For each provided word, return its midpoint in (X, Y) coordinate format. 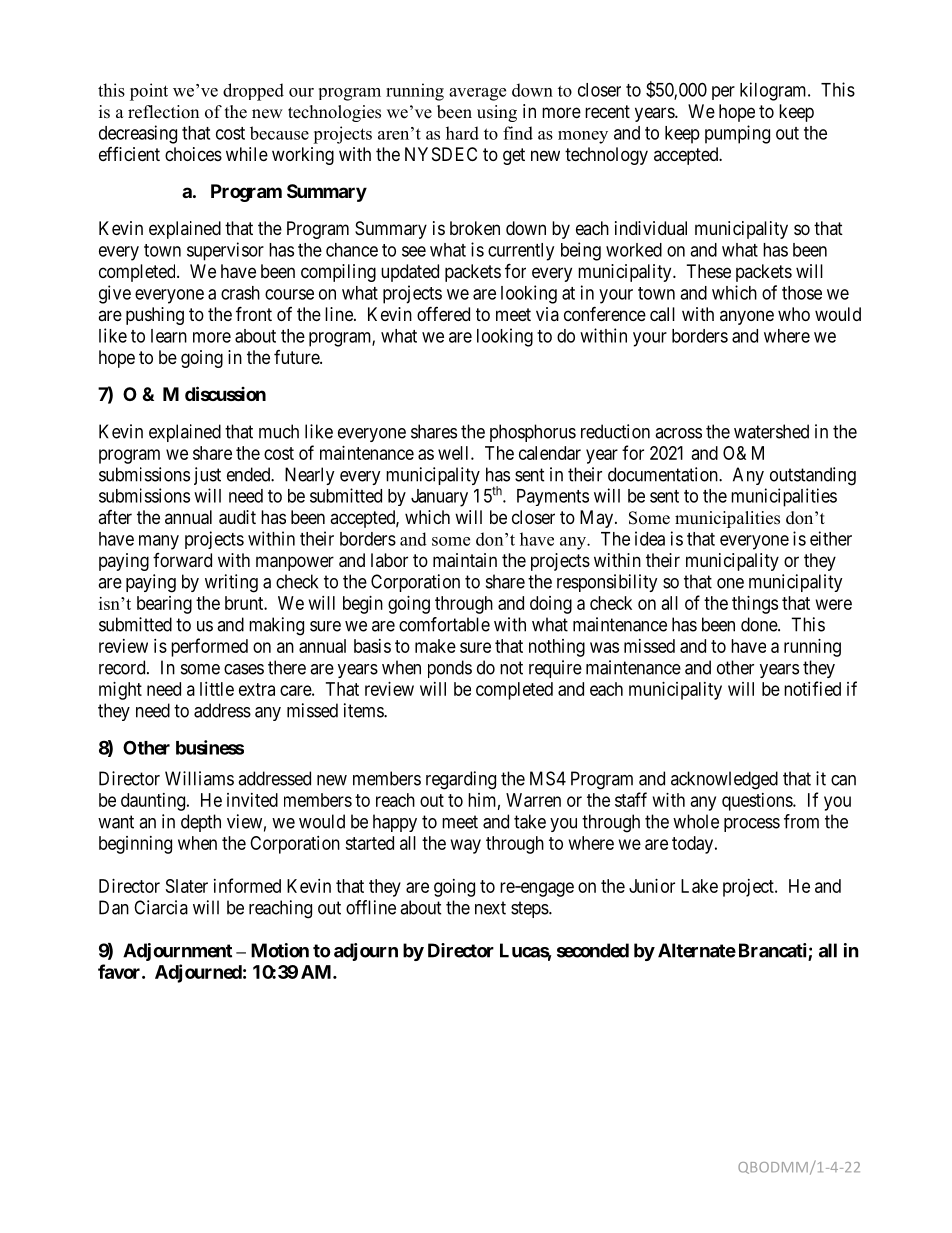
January (439, 498)
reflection (163, 112)
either (831, 538)
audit (237, 517)
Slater (187, 886)
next (490, 908)
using (497, 113)
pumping (737, 134)
